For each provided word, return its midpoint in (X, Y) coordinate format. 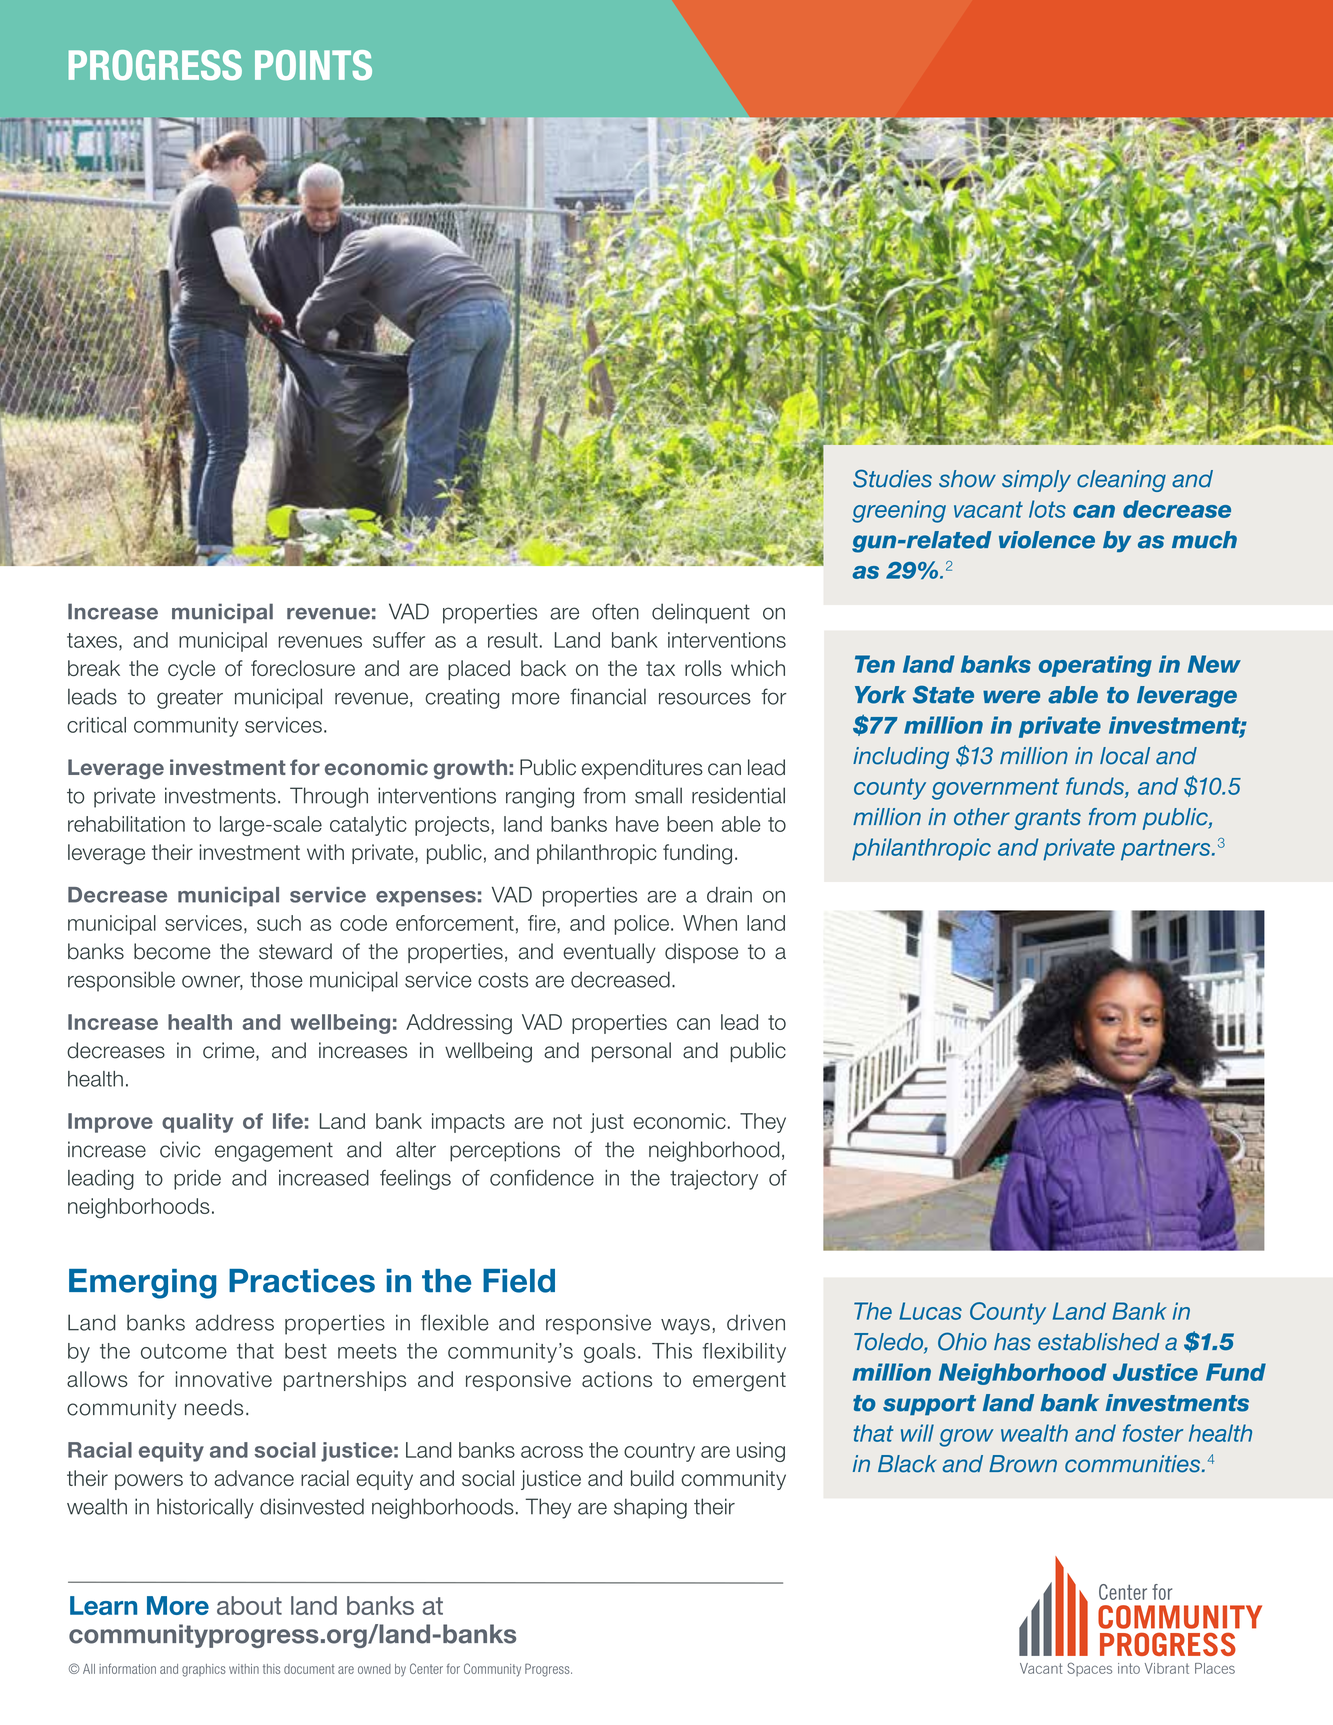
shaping (650, 1508)
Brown (1023, 1464)
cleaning (1121, 481)
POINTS (313, 65)
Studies (892, 478)
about (249, 1605)
